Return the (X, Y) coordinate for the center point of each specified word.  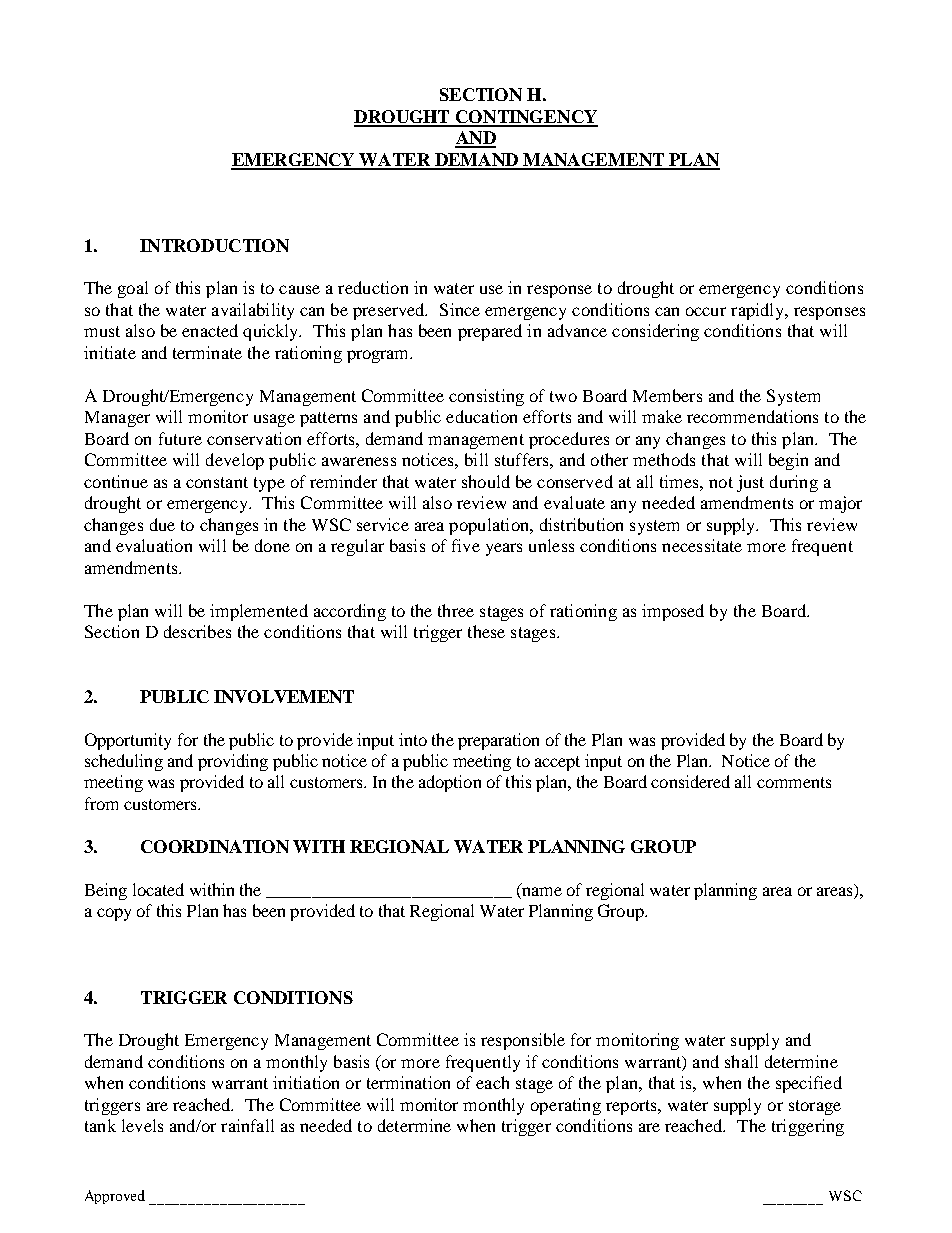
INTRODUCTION (214, 245)
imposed (673, 612)
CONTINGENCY (526, 118)
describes (197, 631)
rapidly (759, 311)
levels (142, 1125)
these (486, 631)
